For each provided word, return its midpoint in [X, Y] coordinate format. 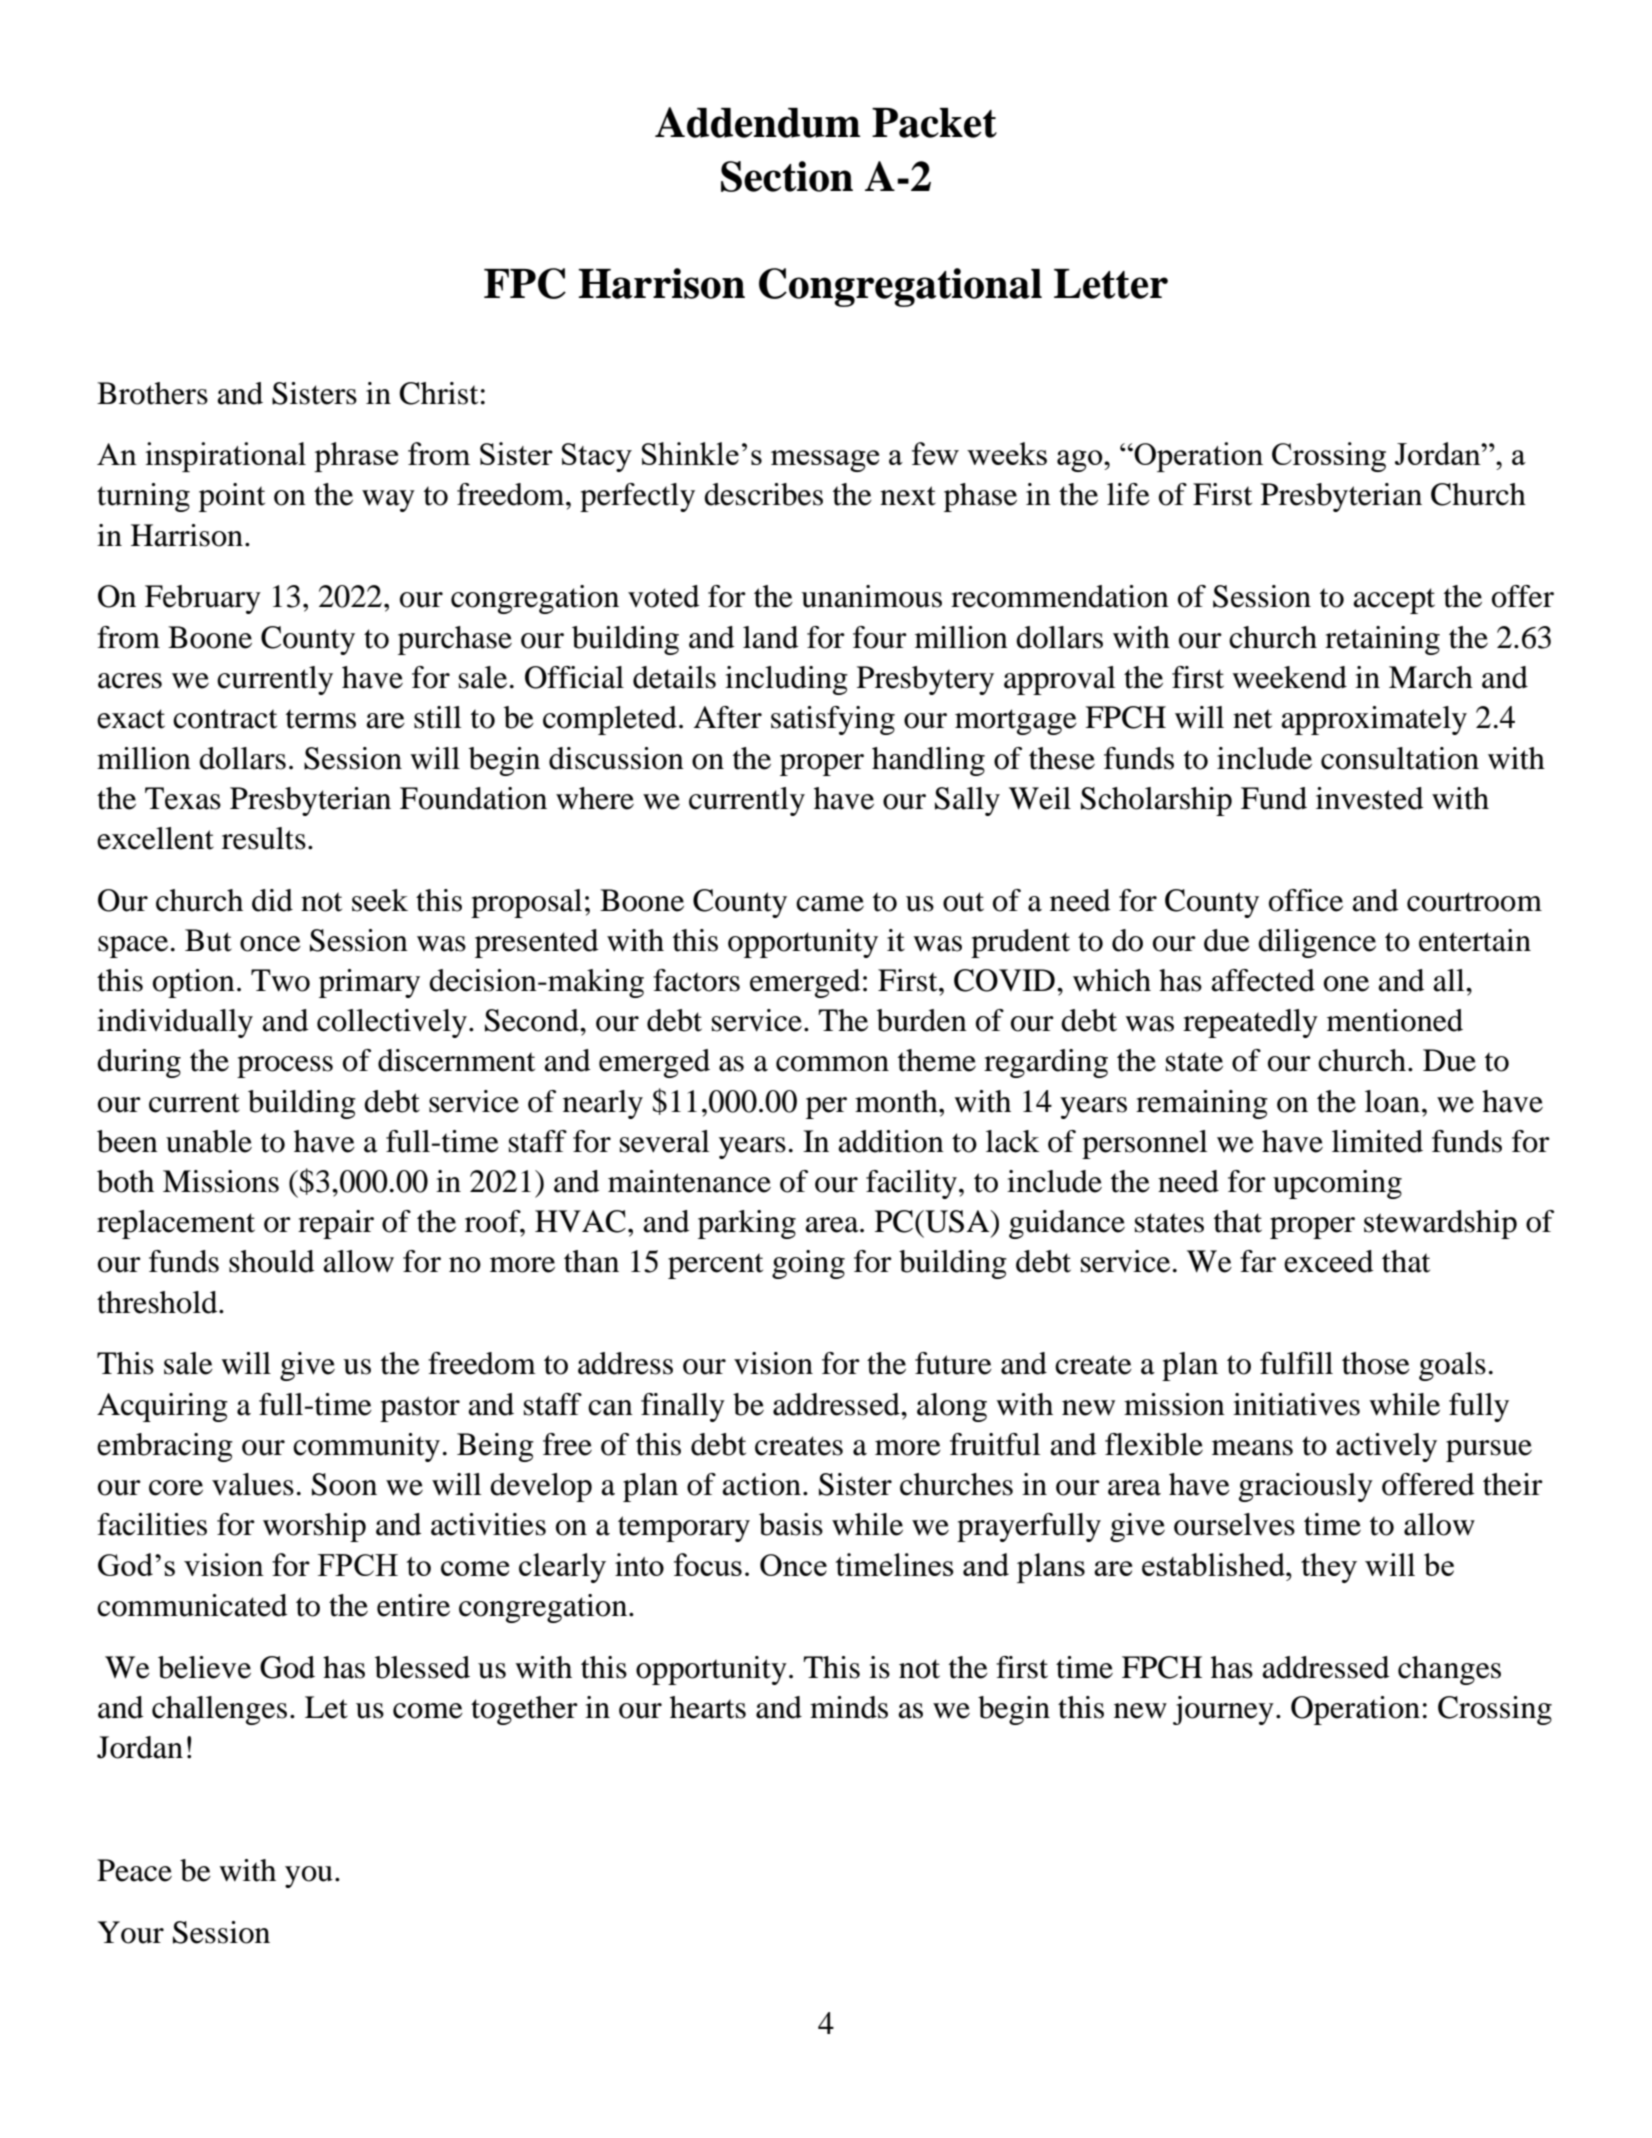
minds [849, 1707]
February [203, 599]
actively [1386, 1447]
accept [1394, 601]
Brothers [152, 393]
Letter [1111, 284]
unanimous [871, 596]
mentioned [1395, 1020]
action [761, 1484]
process [285, 1067]
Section [787, 176]
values [253, 1484]
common [832, 1064]
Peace [134, 1870]
